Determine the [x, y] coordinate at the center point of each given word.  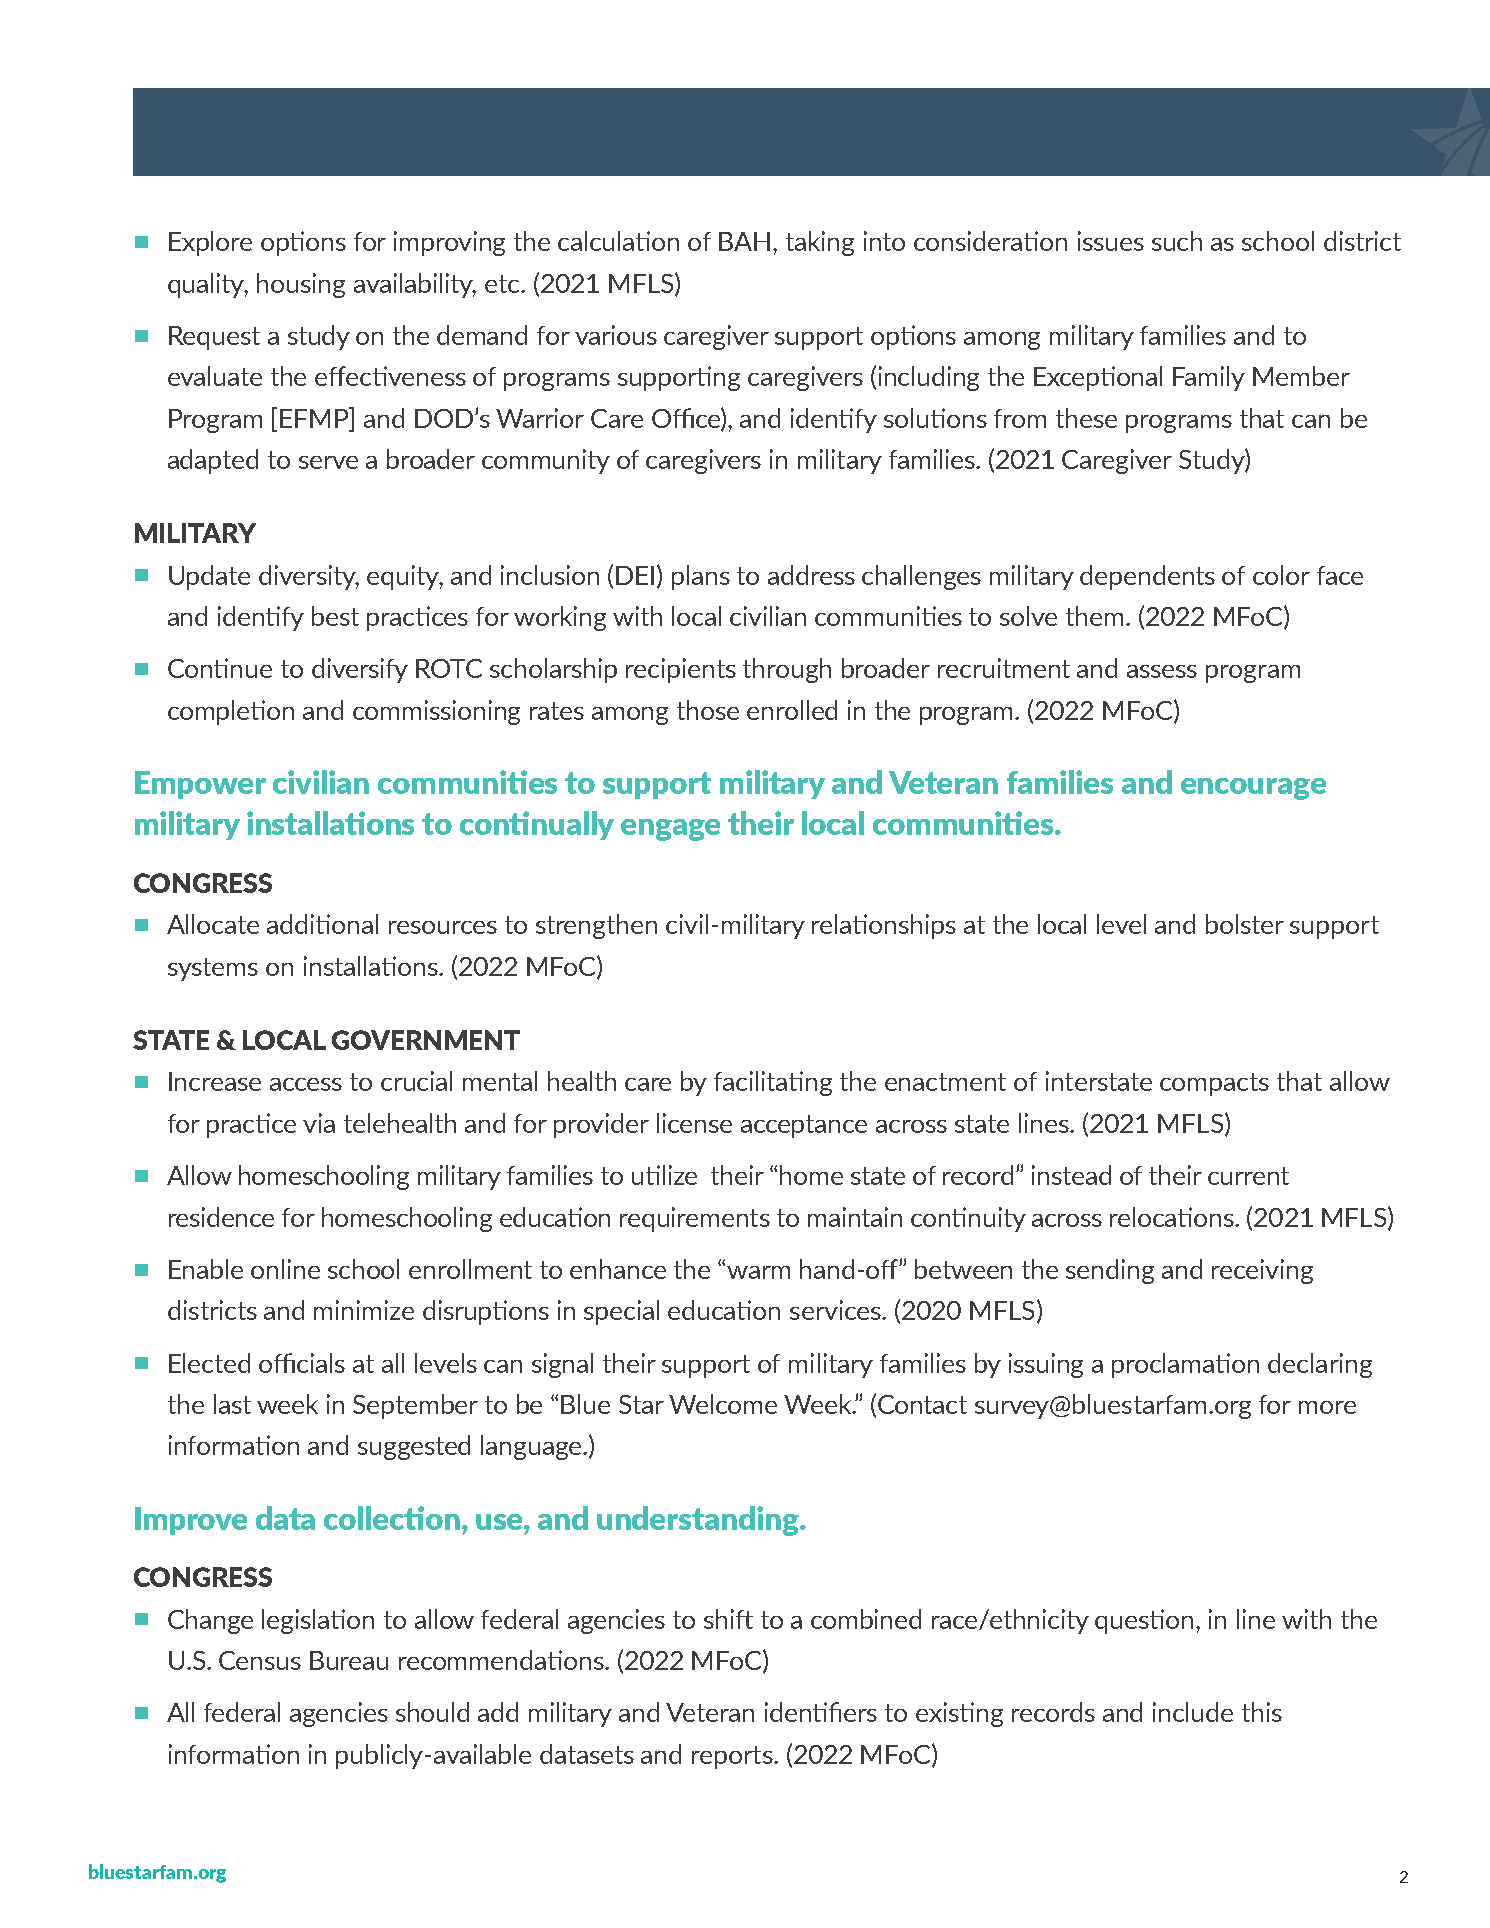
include [1193, 1712]
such [1177, 241]
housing [301, 285]
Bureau [349, 1660]
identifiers [821, 1712]
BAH [744, 241]
